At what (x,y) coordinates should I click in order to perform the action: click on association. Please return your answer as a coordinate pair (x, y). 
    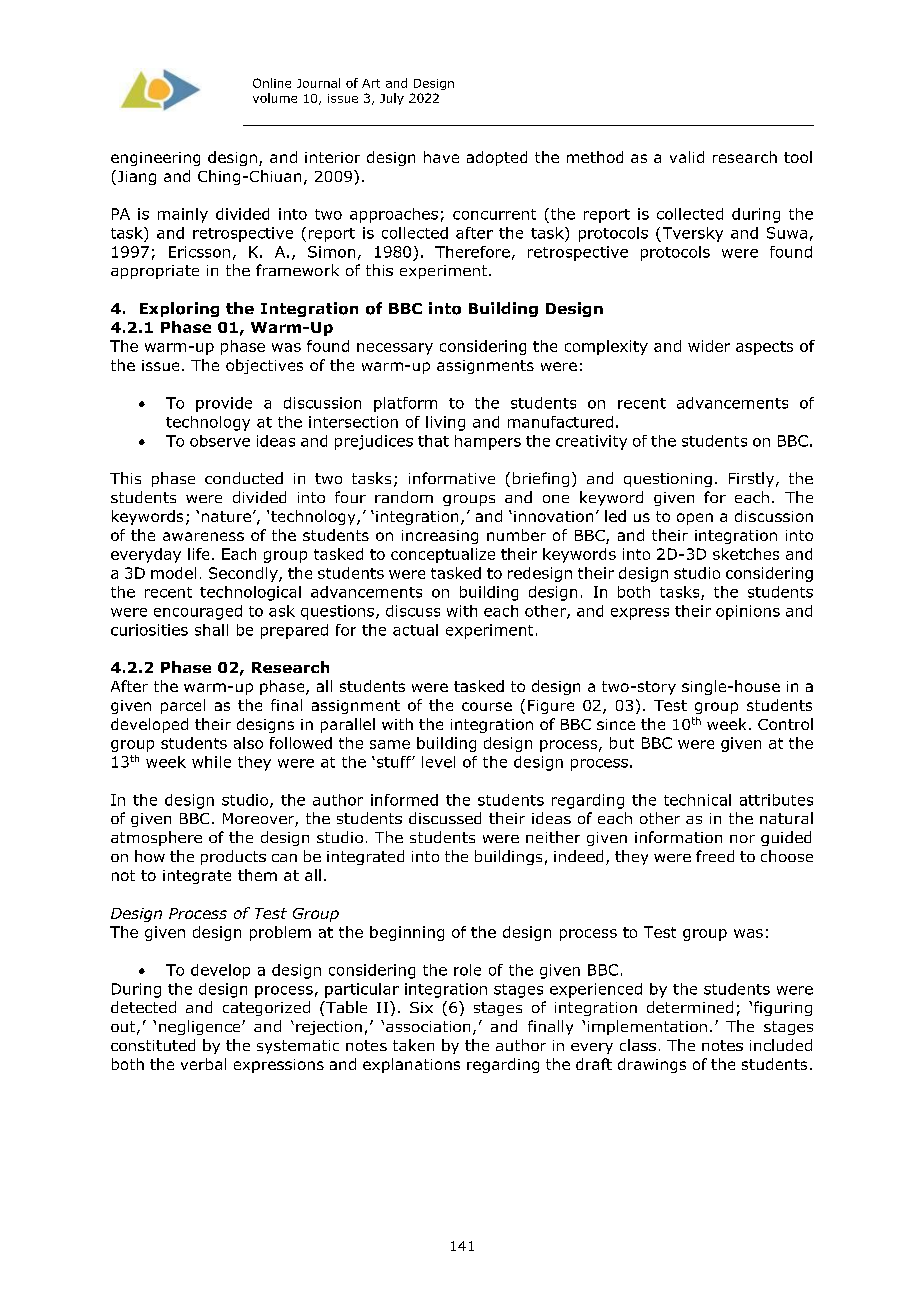
    Looking at the image, I should click on (428, 1026).
